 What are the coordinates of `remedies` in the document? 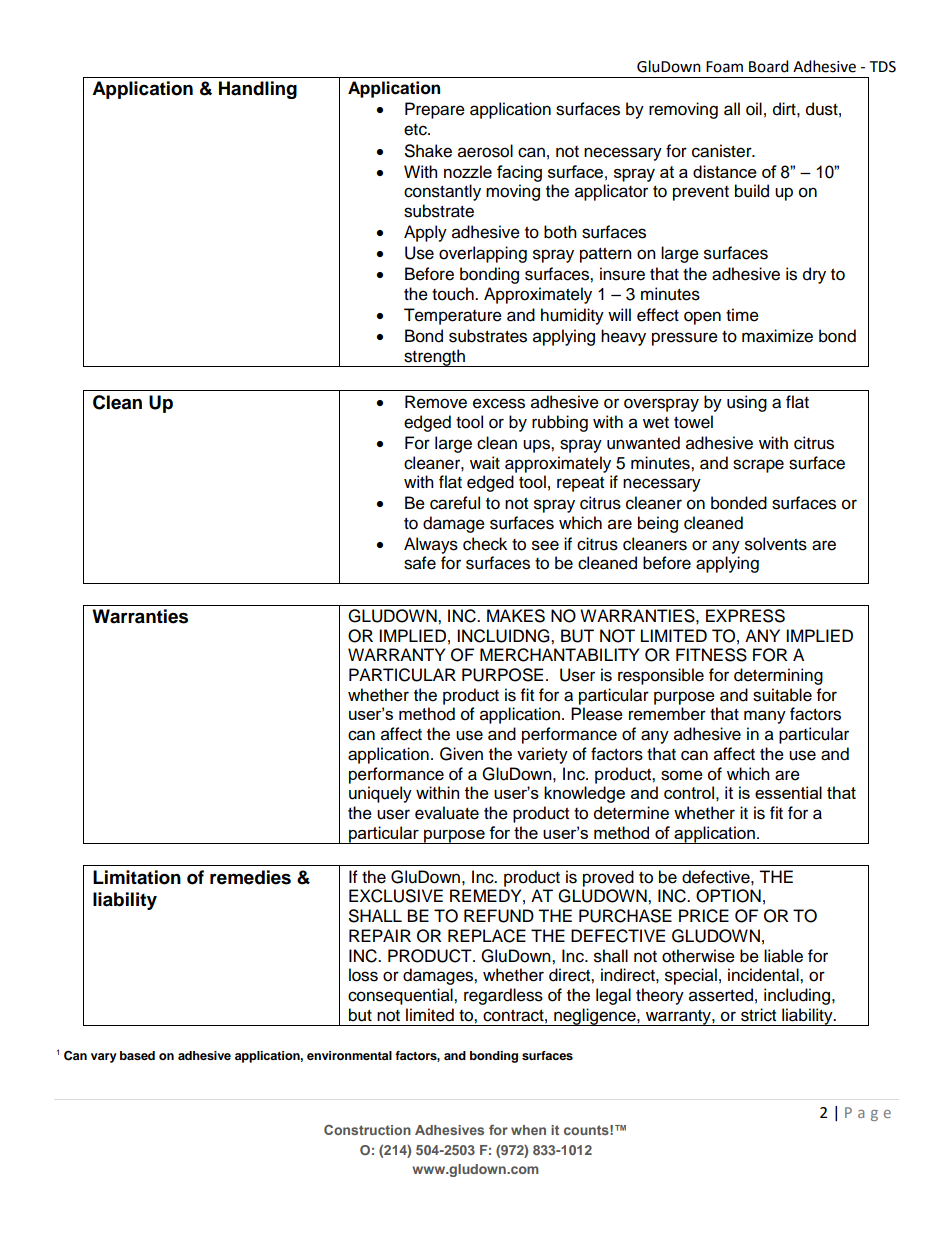 It's located at (250, 877).
